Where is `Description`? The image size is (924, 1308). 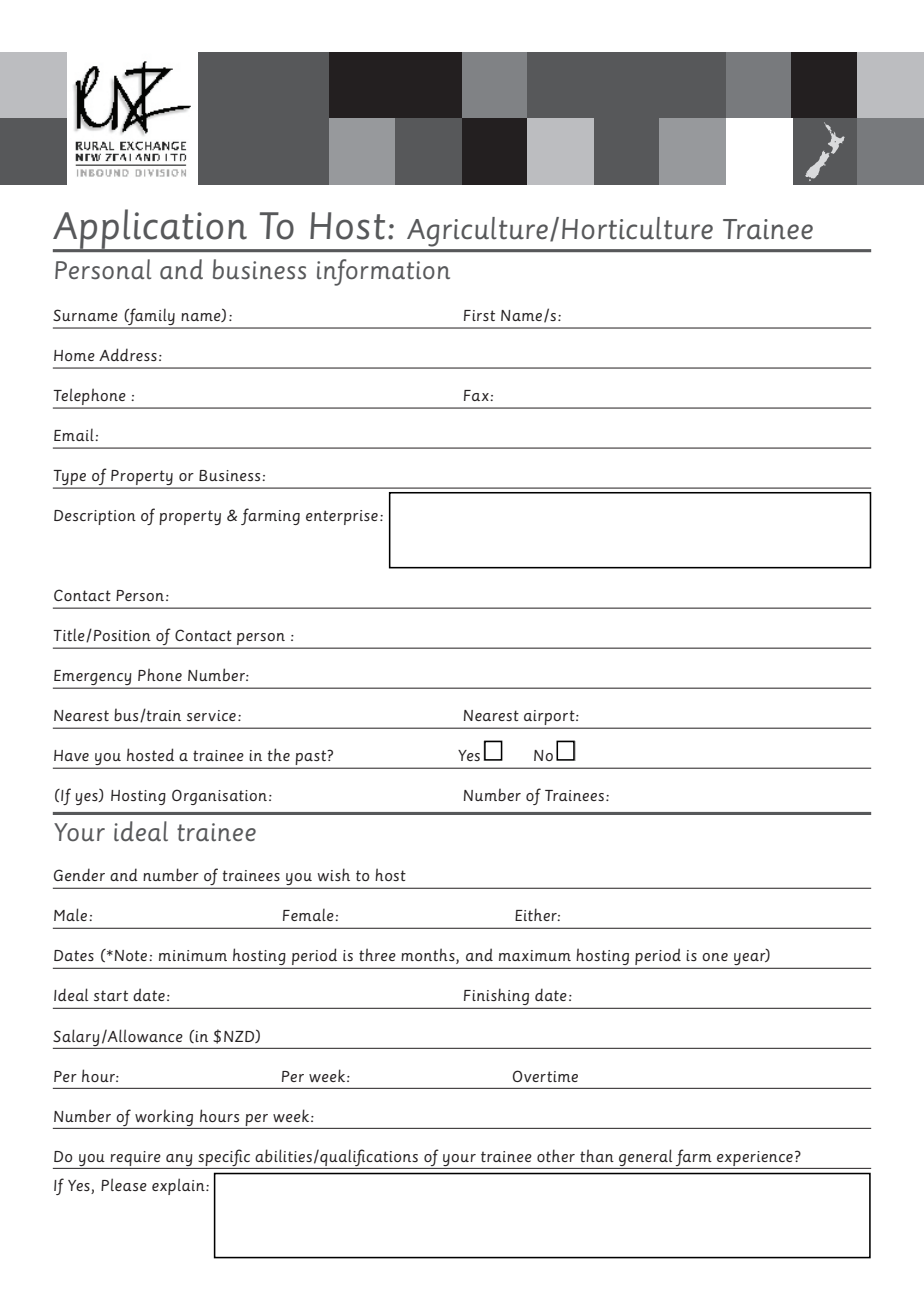
Description is located at coordinates (95, 517).
